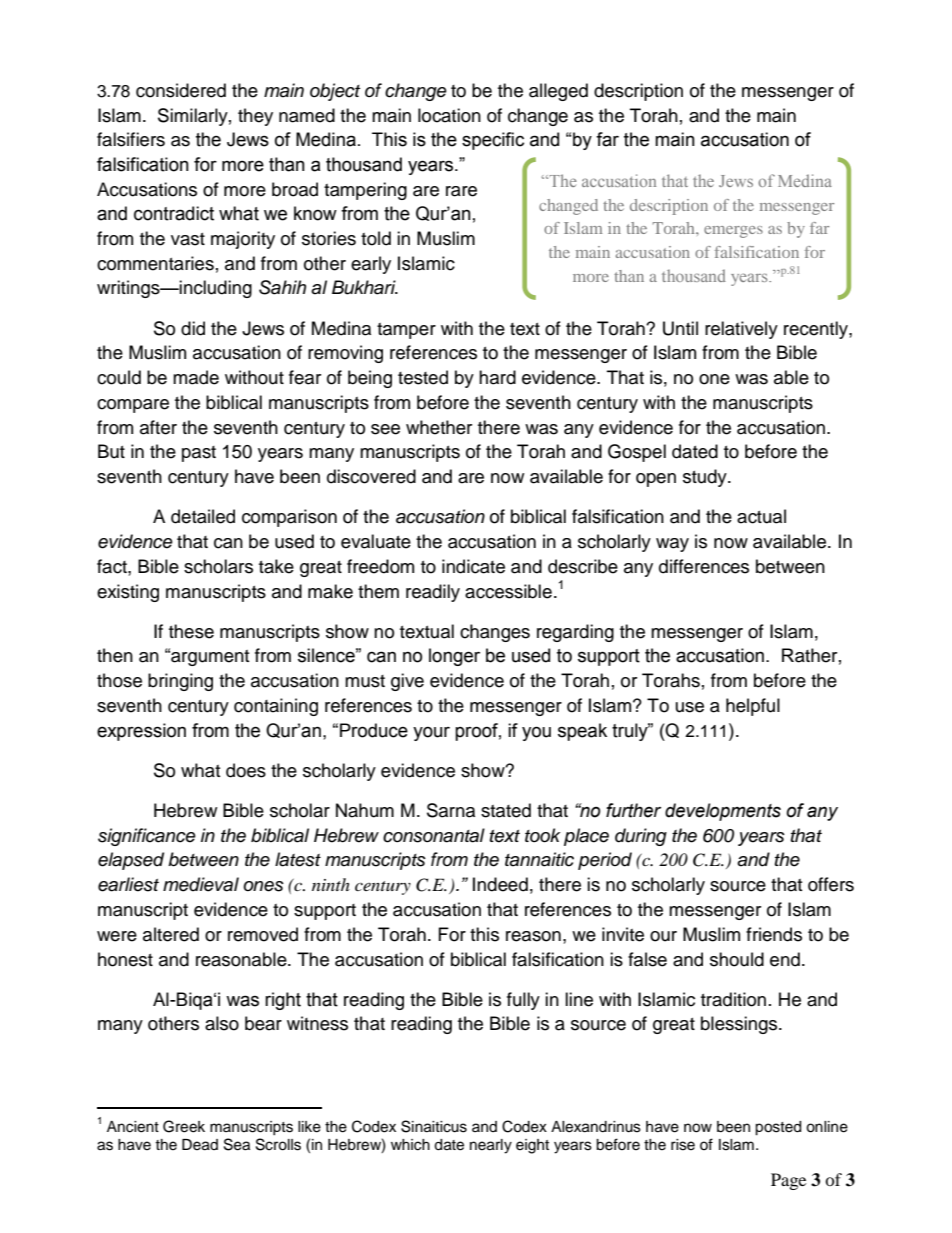 The image size is (952, 1233). I want to click on emerges, so click(733, 232).
